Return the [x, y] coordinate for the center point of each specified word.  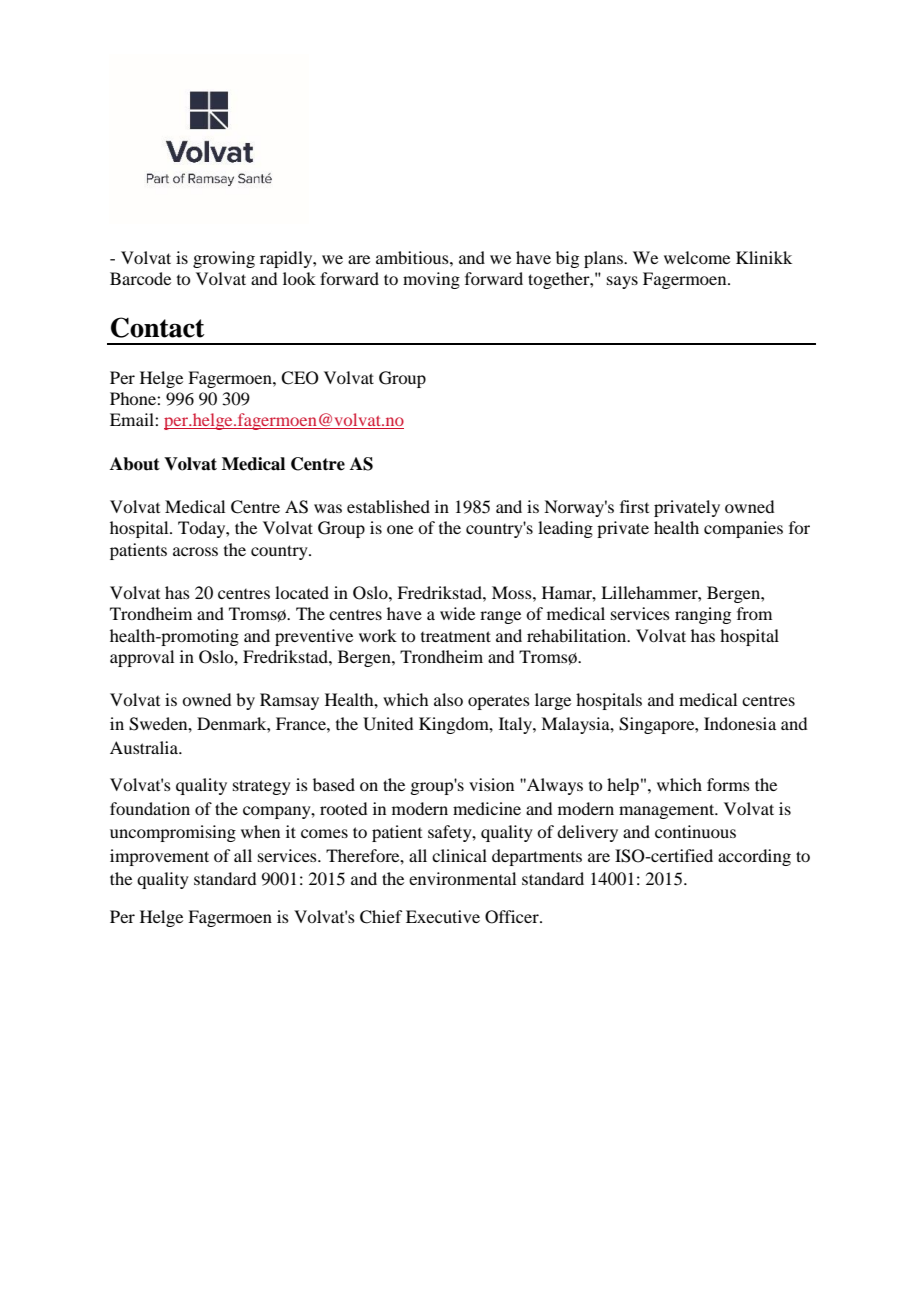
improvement [159, 857]
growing [224, 259]
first [634, 506]
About [135, 464]
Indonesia [740, 723]
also [448, 699]
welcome [697, 257]
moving [431, 280]
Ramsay [289, 701]
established [388, 506]
